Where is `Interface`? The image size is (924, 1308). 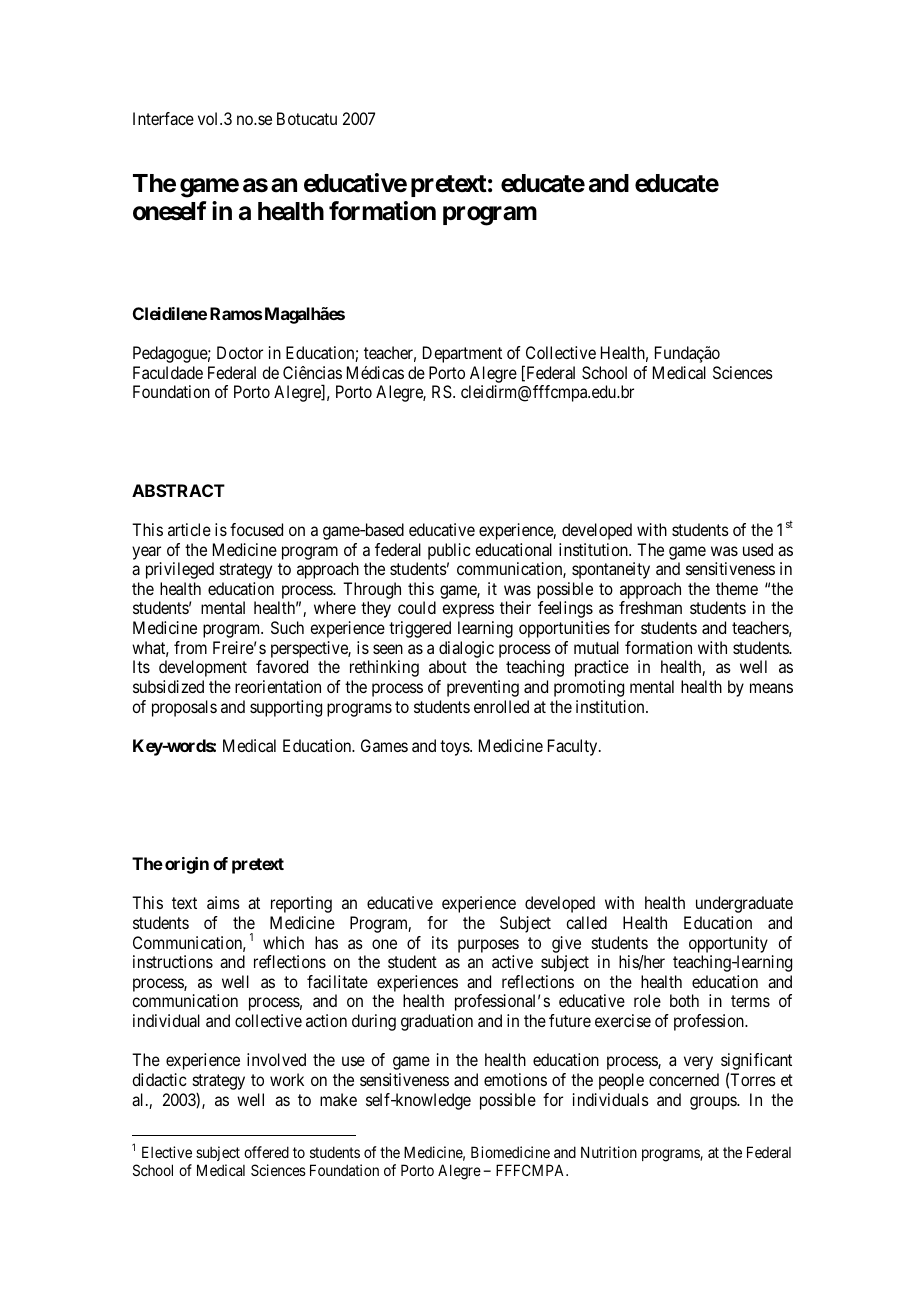 Interface is located at coordinates (163, 118).
